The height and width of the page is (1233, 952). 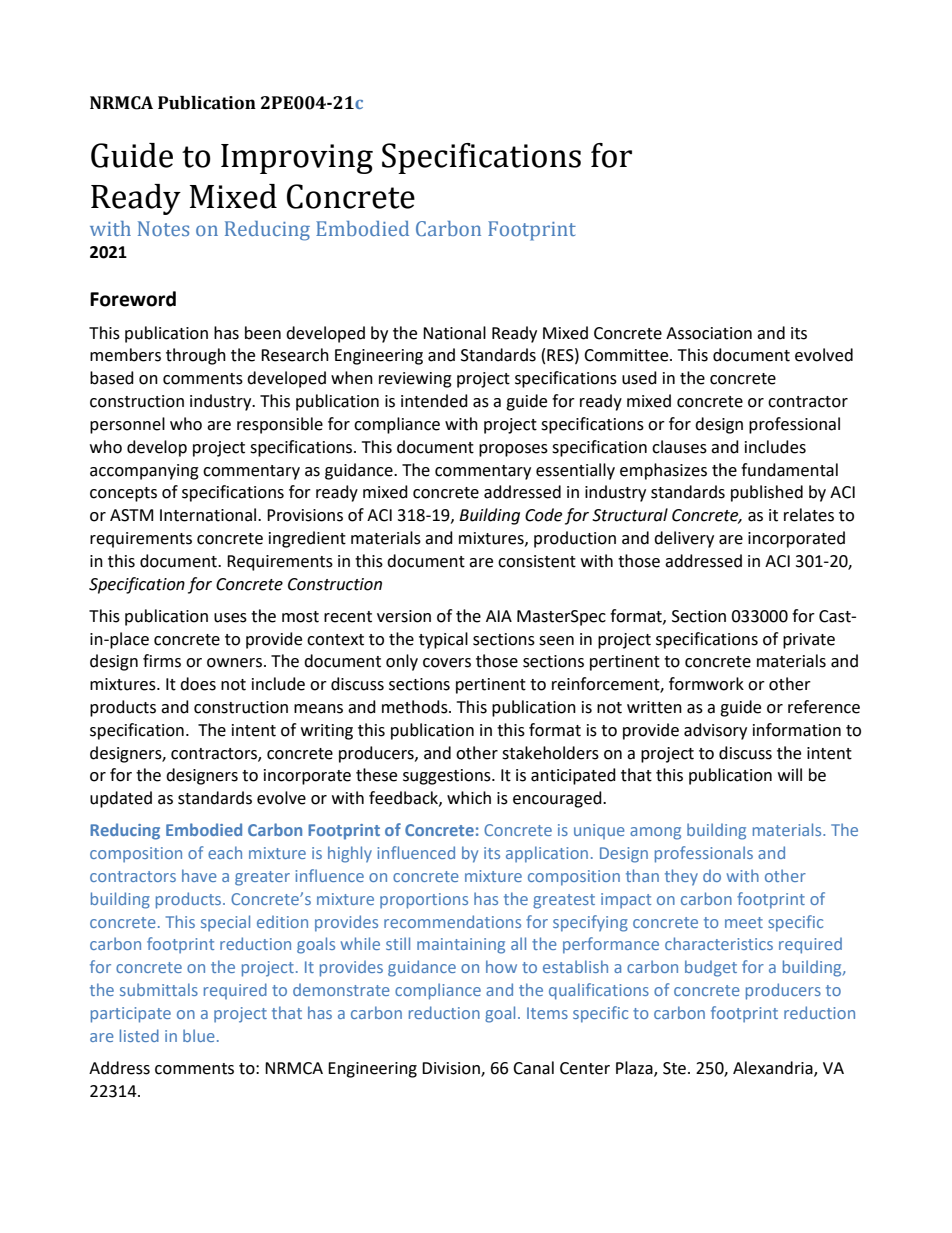 I want to click on blue, so click(x=199, y=1035).
